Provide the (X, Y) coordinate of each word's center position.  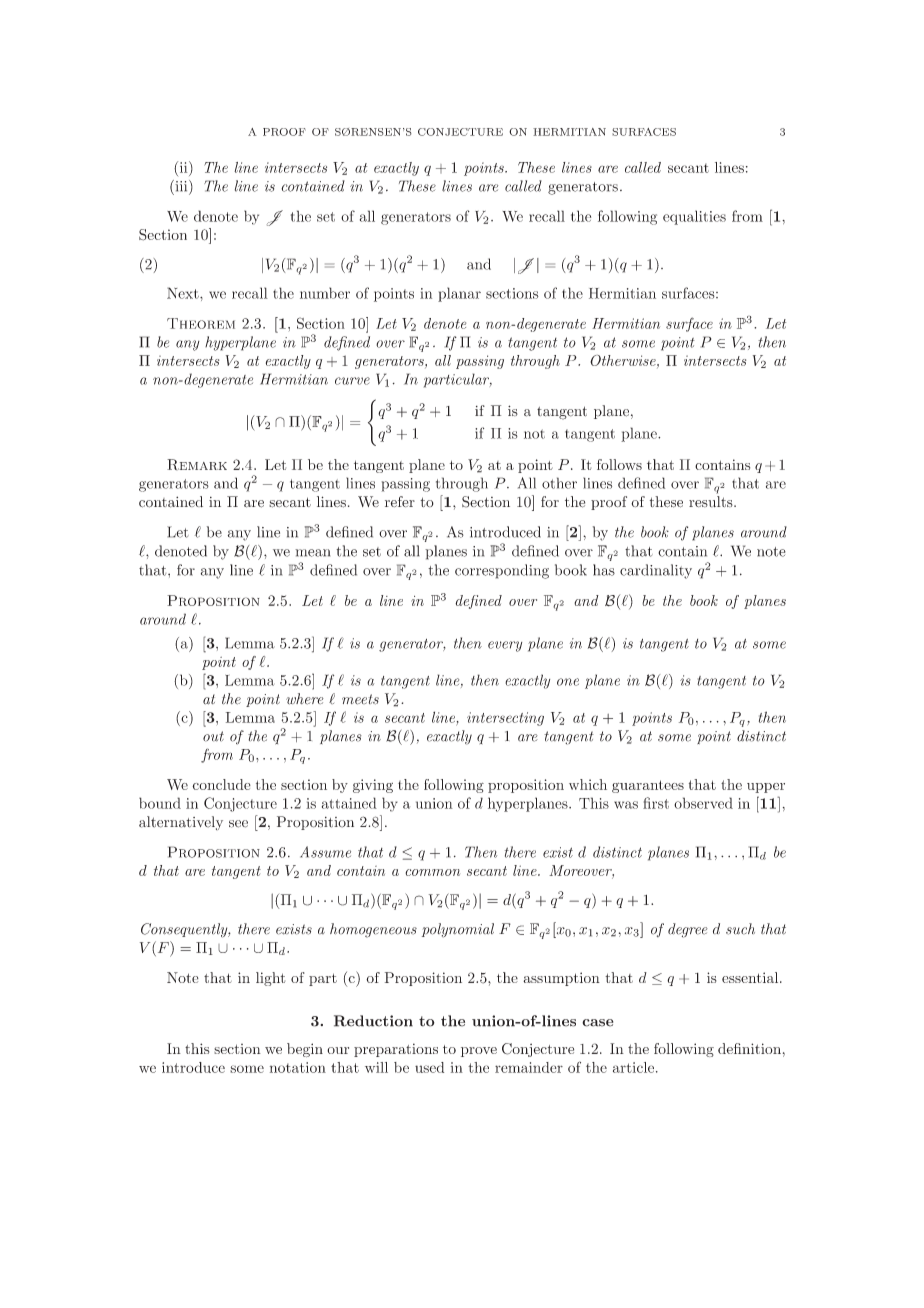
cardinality (656, 571)
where (305, 699)
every (505, 646)
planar (459, 294)
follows (619, 464)
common (432, 872)
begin (305, 1050)
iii (181, 186)
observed (703, 803)
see (238, 824)
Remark (197, 464)
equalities (694, 217)
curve (352, 381)
